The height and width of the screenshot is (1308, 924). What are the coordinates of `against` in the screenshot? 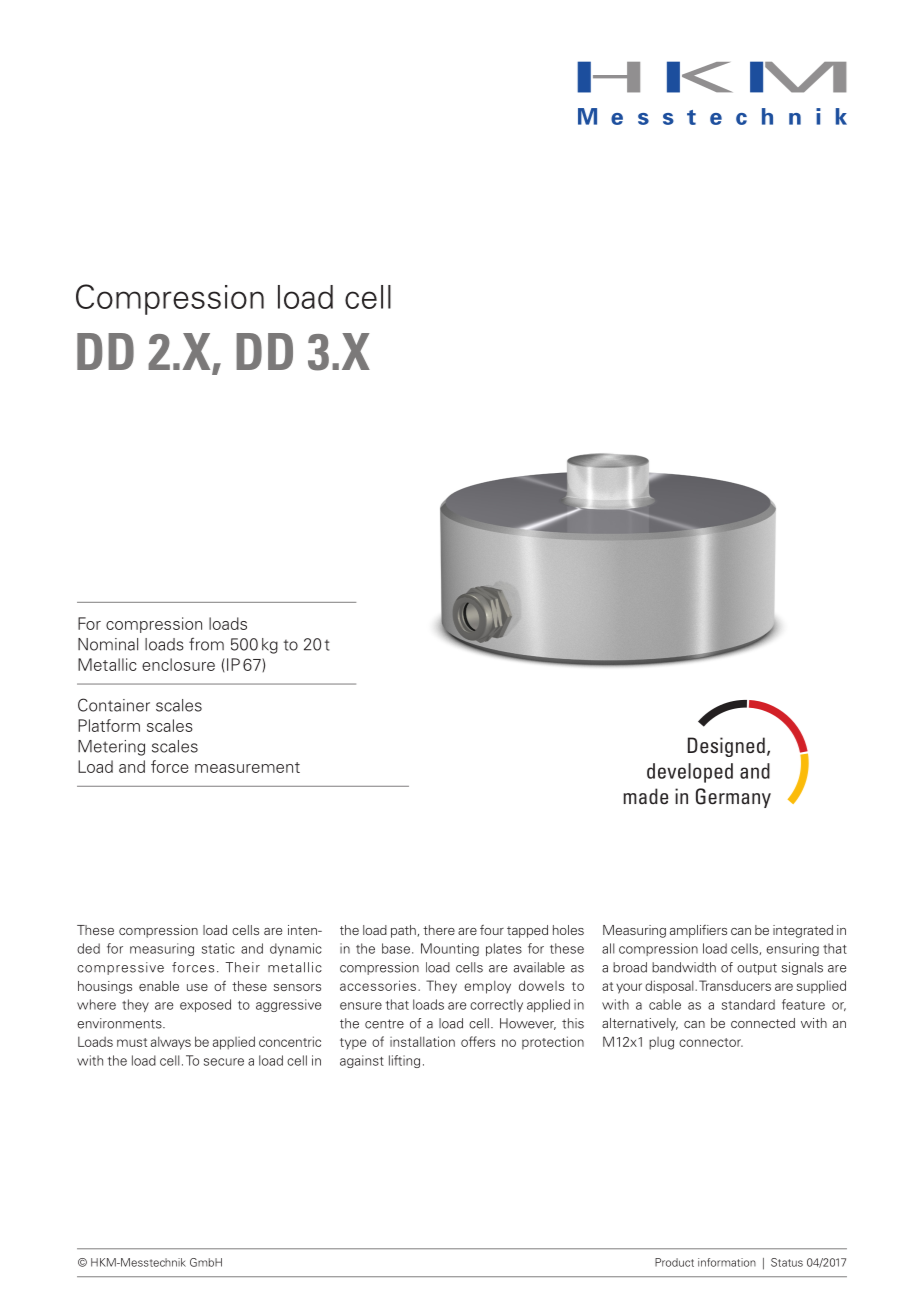 It's located at (362, 1061).
